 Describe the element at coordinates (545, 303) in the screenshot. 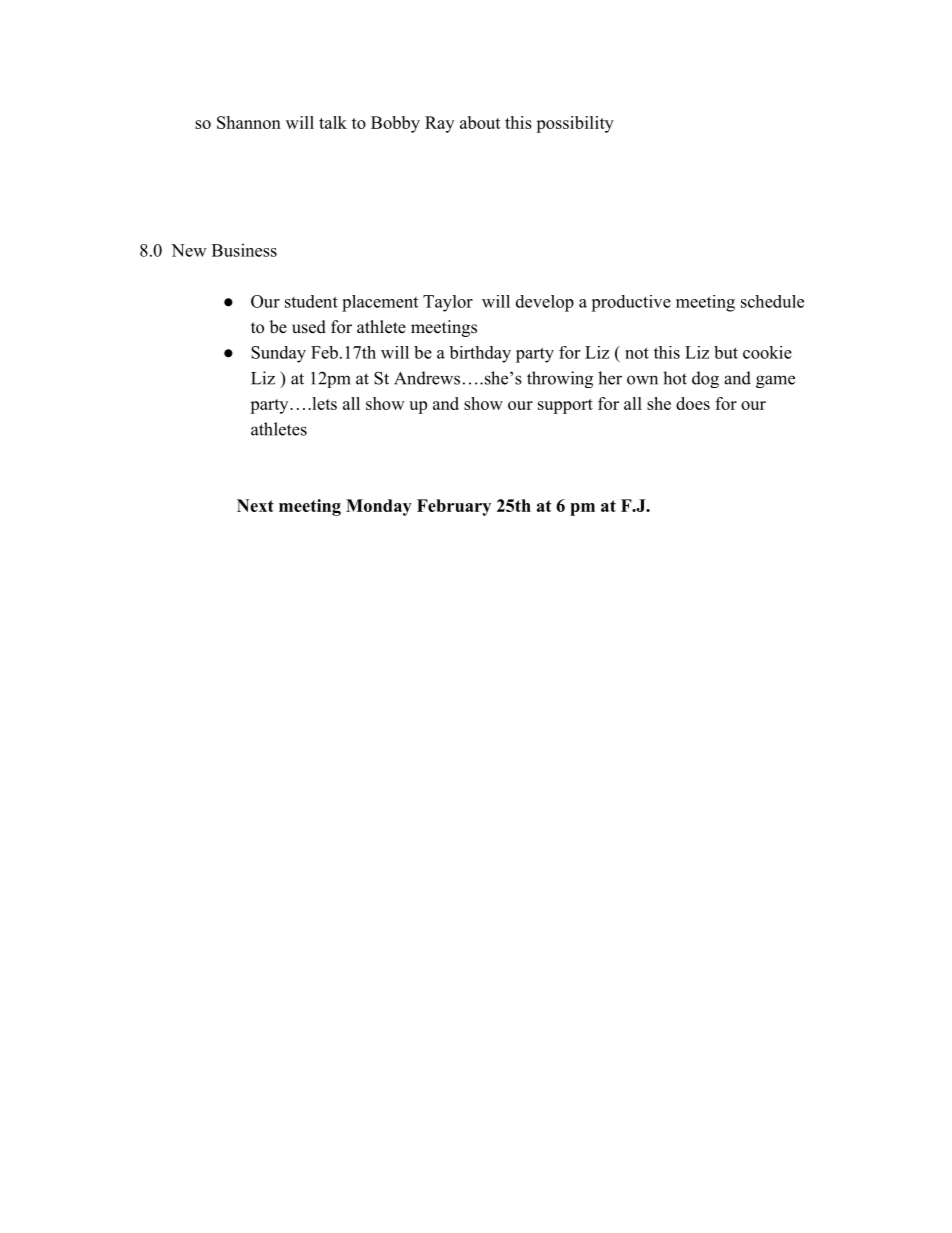

I see `develop` at that location.
